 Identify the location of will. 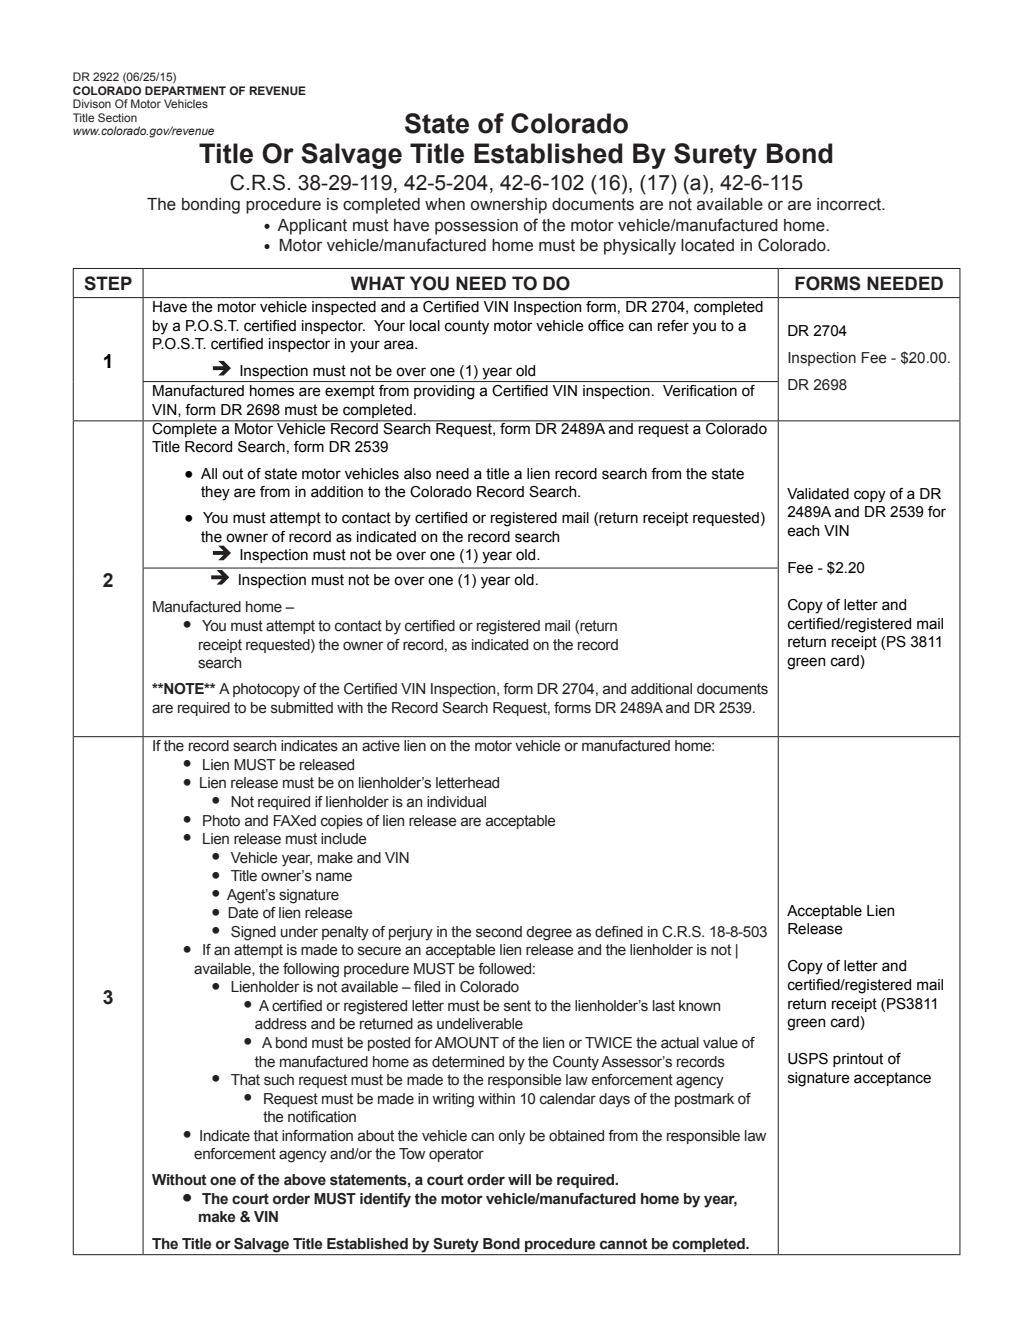
(519, 1179).
